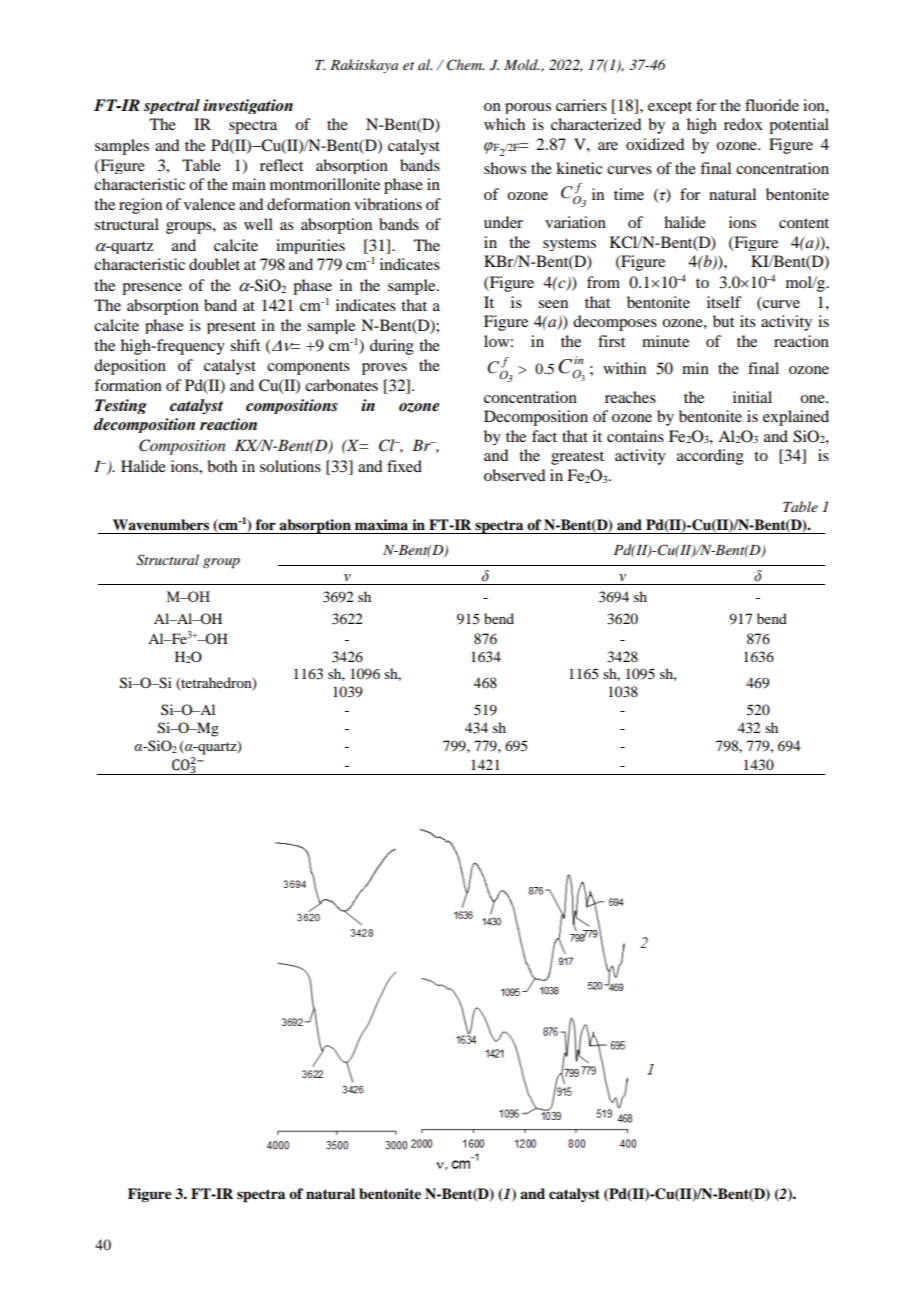 This screenshot has height=1308, width=924. Describe the element at coordinates (465, 65) in the screenshot. I see `Chem` at that location.
